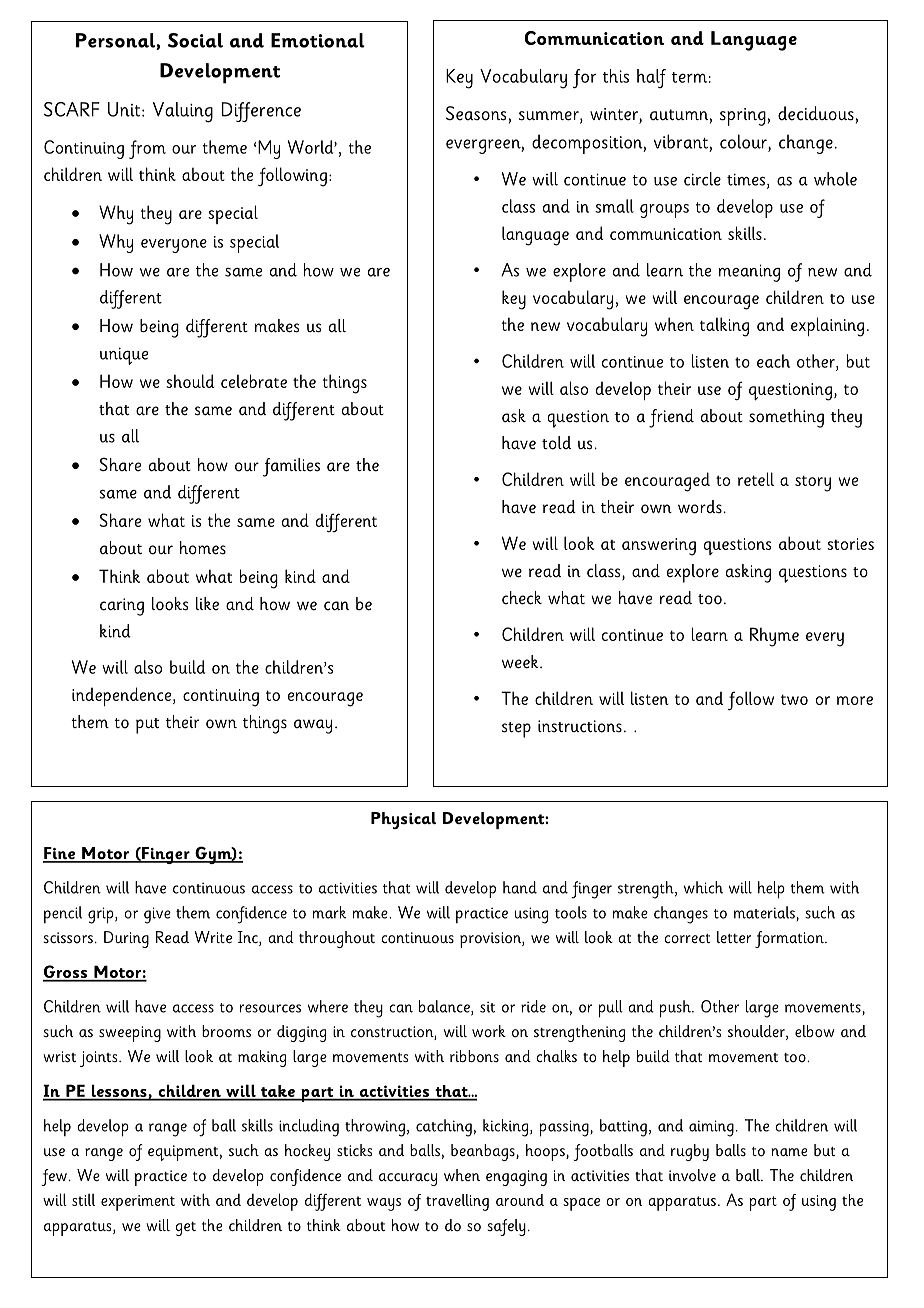 The height and width of the image is (1308, 924). Describe the element at coordinates (125, 109) in the image. I see `Unit` at that location.
